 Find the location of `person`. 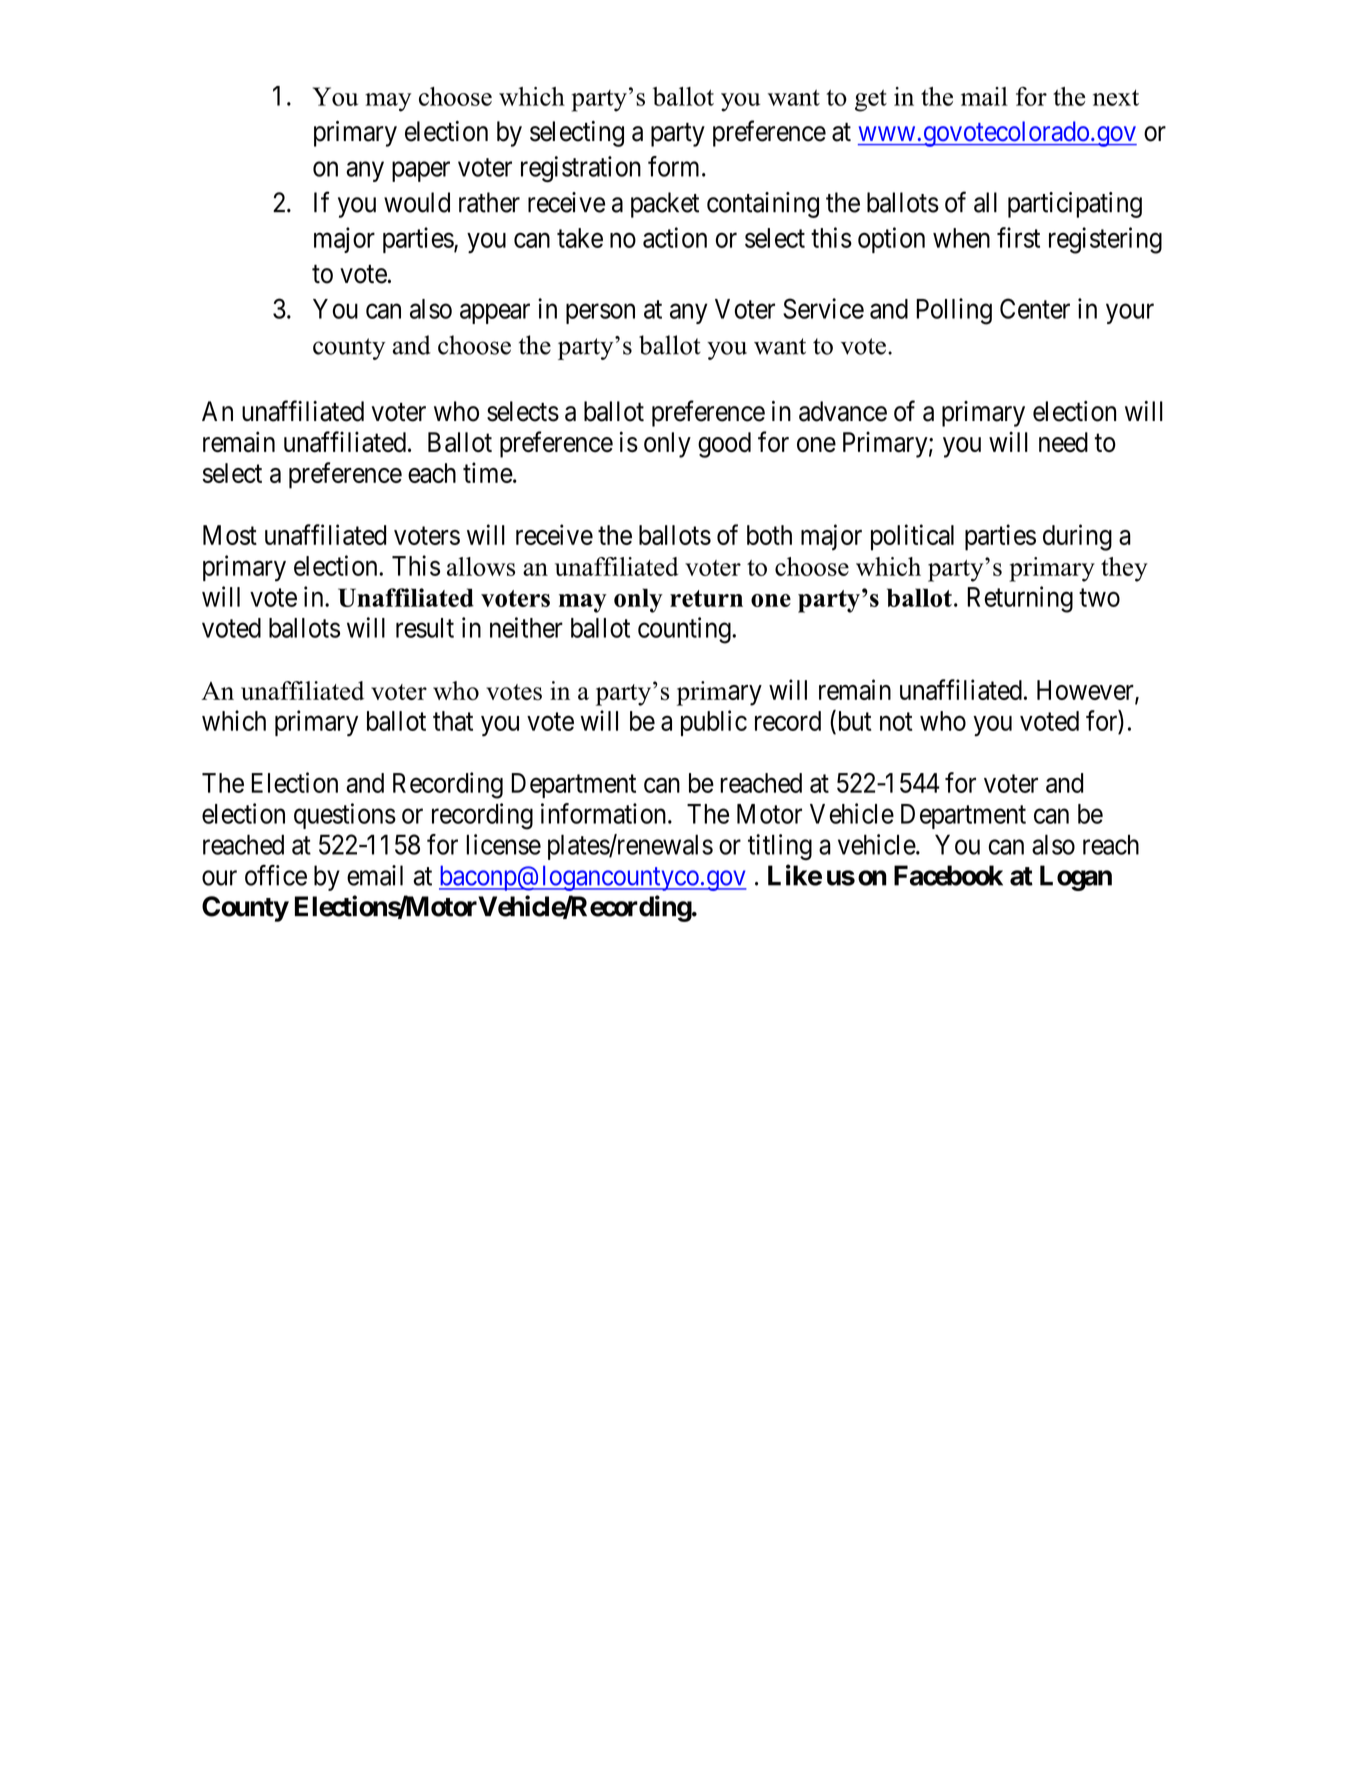

person is located at coordinates (600, 314).
